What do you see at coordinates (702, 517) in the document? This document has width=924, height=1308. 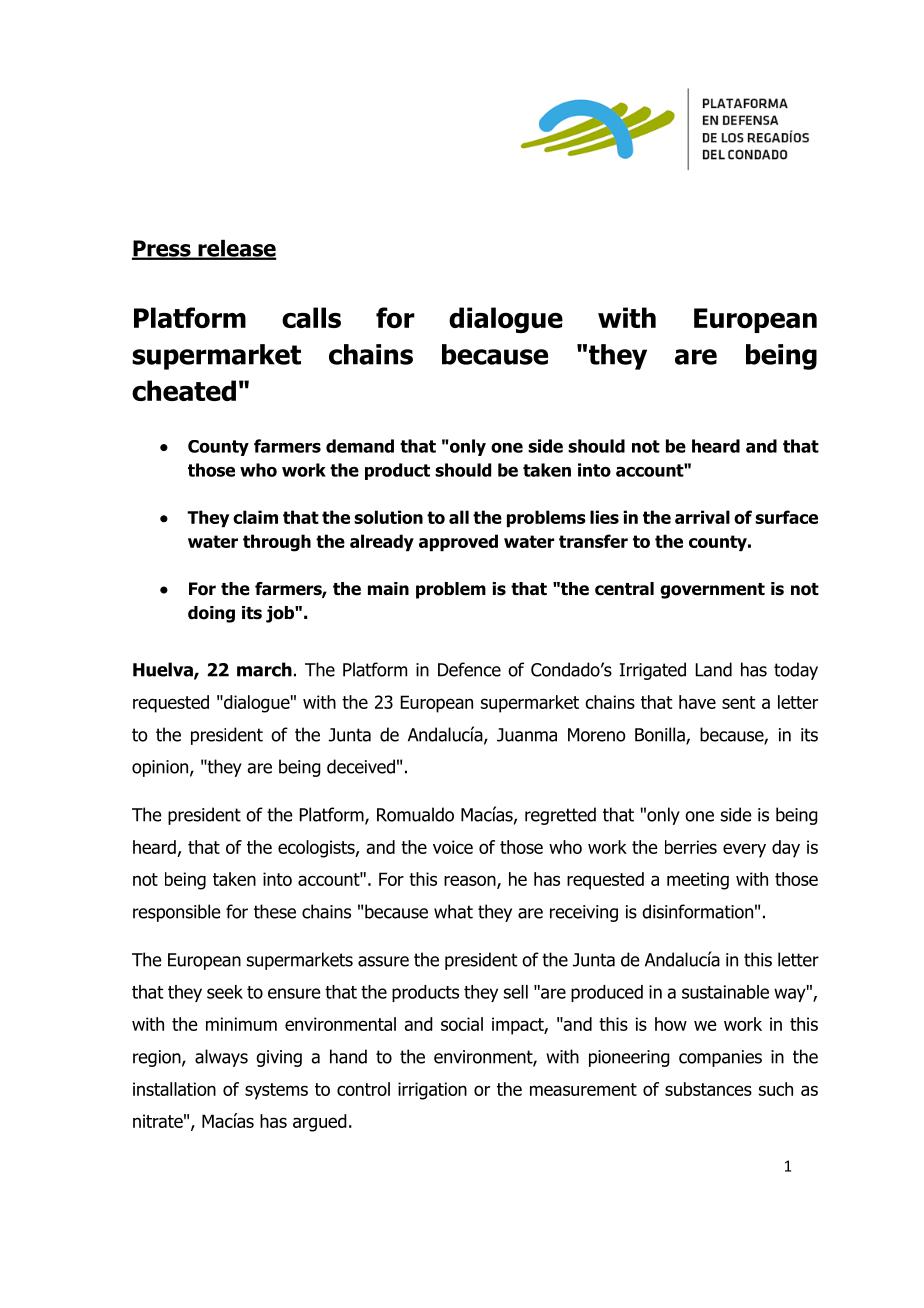 I see `arrival` at bounding box center [702, 517].
